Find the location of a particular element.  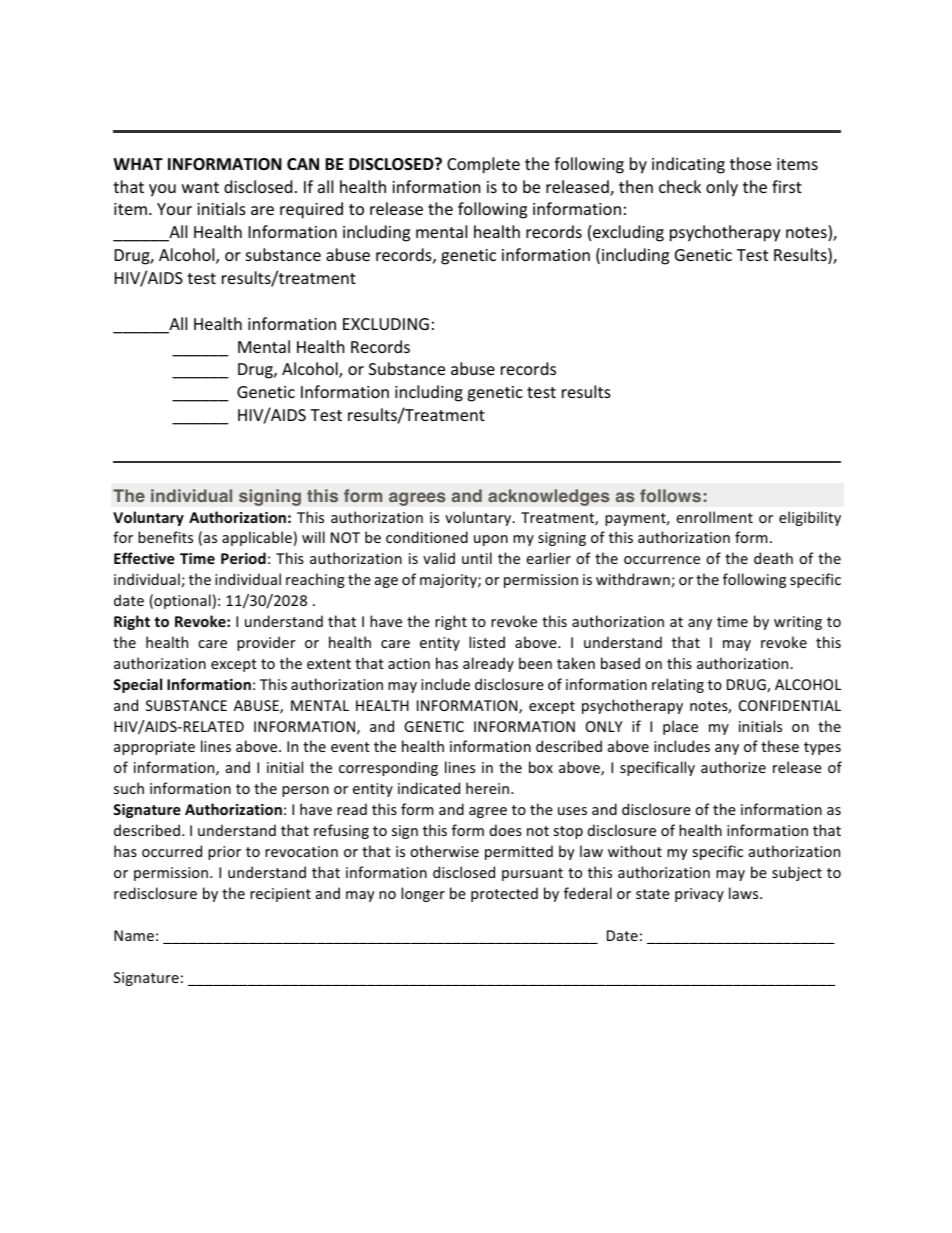

death is located at coordinates (773, 558).
